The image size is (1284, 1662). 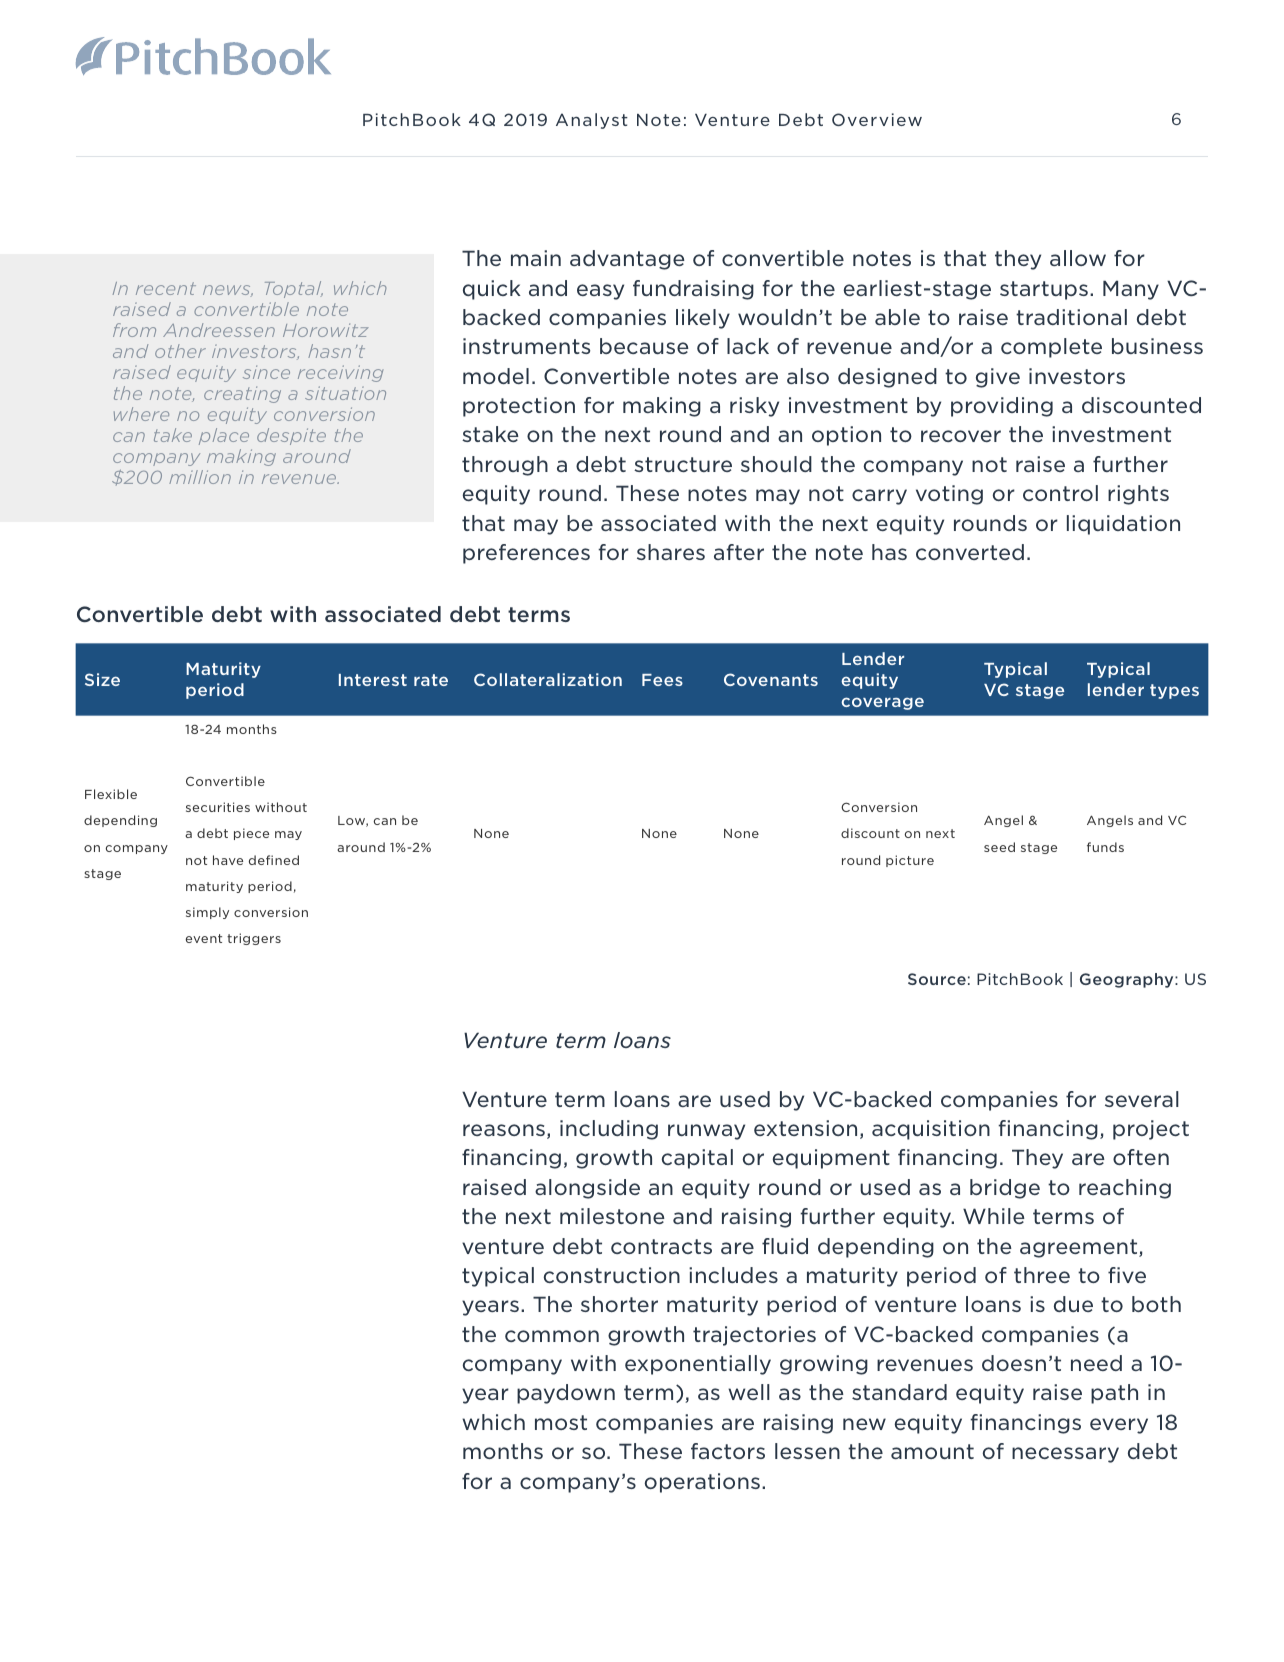 What do you see at coordinates (999, 847) in the image?
I see `seed` at bounding box center [999, 847].
